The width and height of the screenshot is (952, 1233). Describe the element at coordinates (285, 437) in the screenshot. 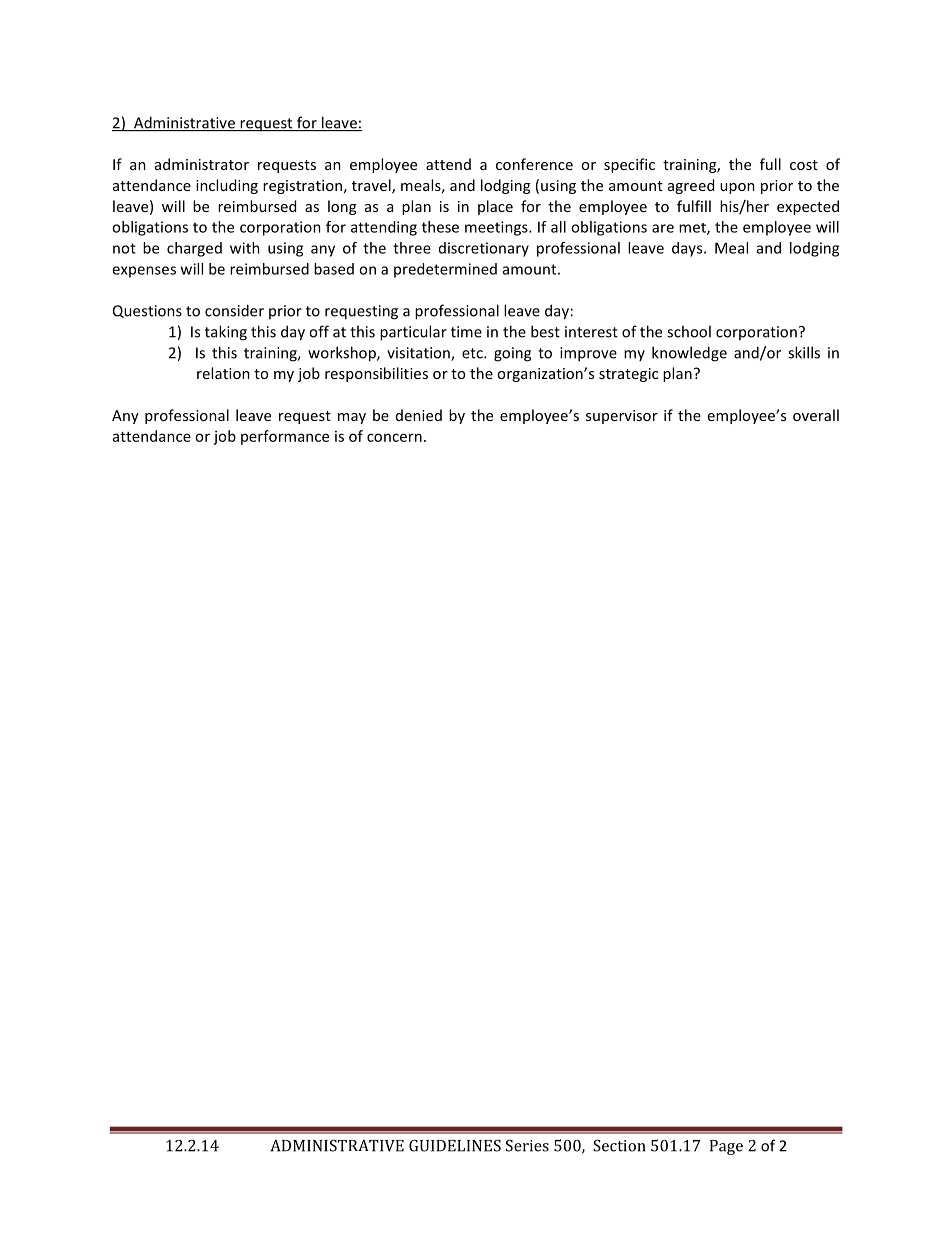

I see `performance` at that location.
